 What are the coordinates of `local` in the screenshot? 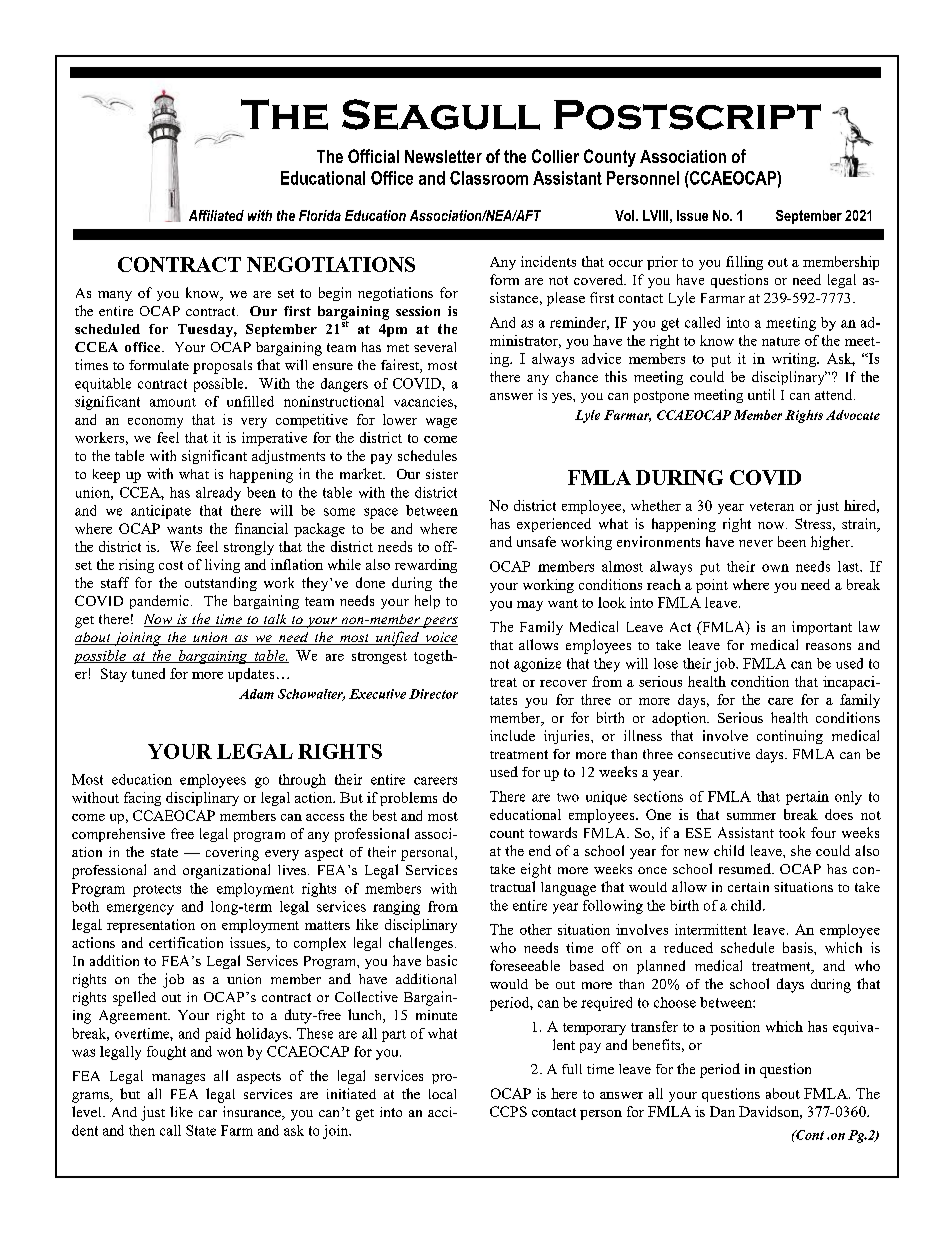 It's located at (442, 1094).
